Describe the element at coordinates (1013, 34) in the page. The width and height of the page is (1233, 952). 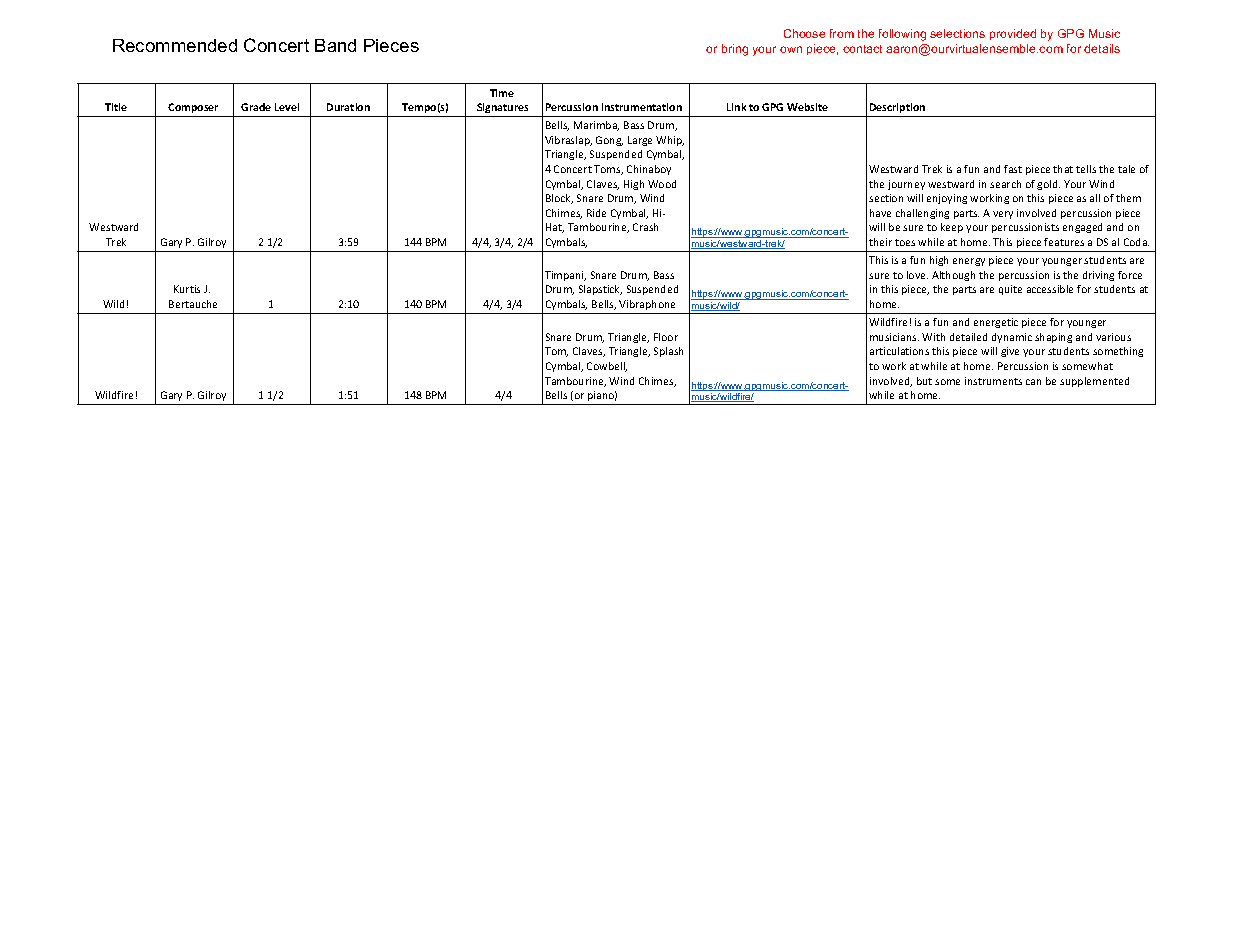
I see `provided` at that location.
